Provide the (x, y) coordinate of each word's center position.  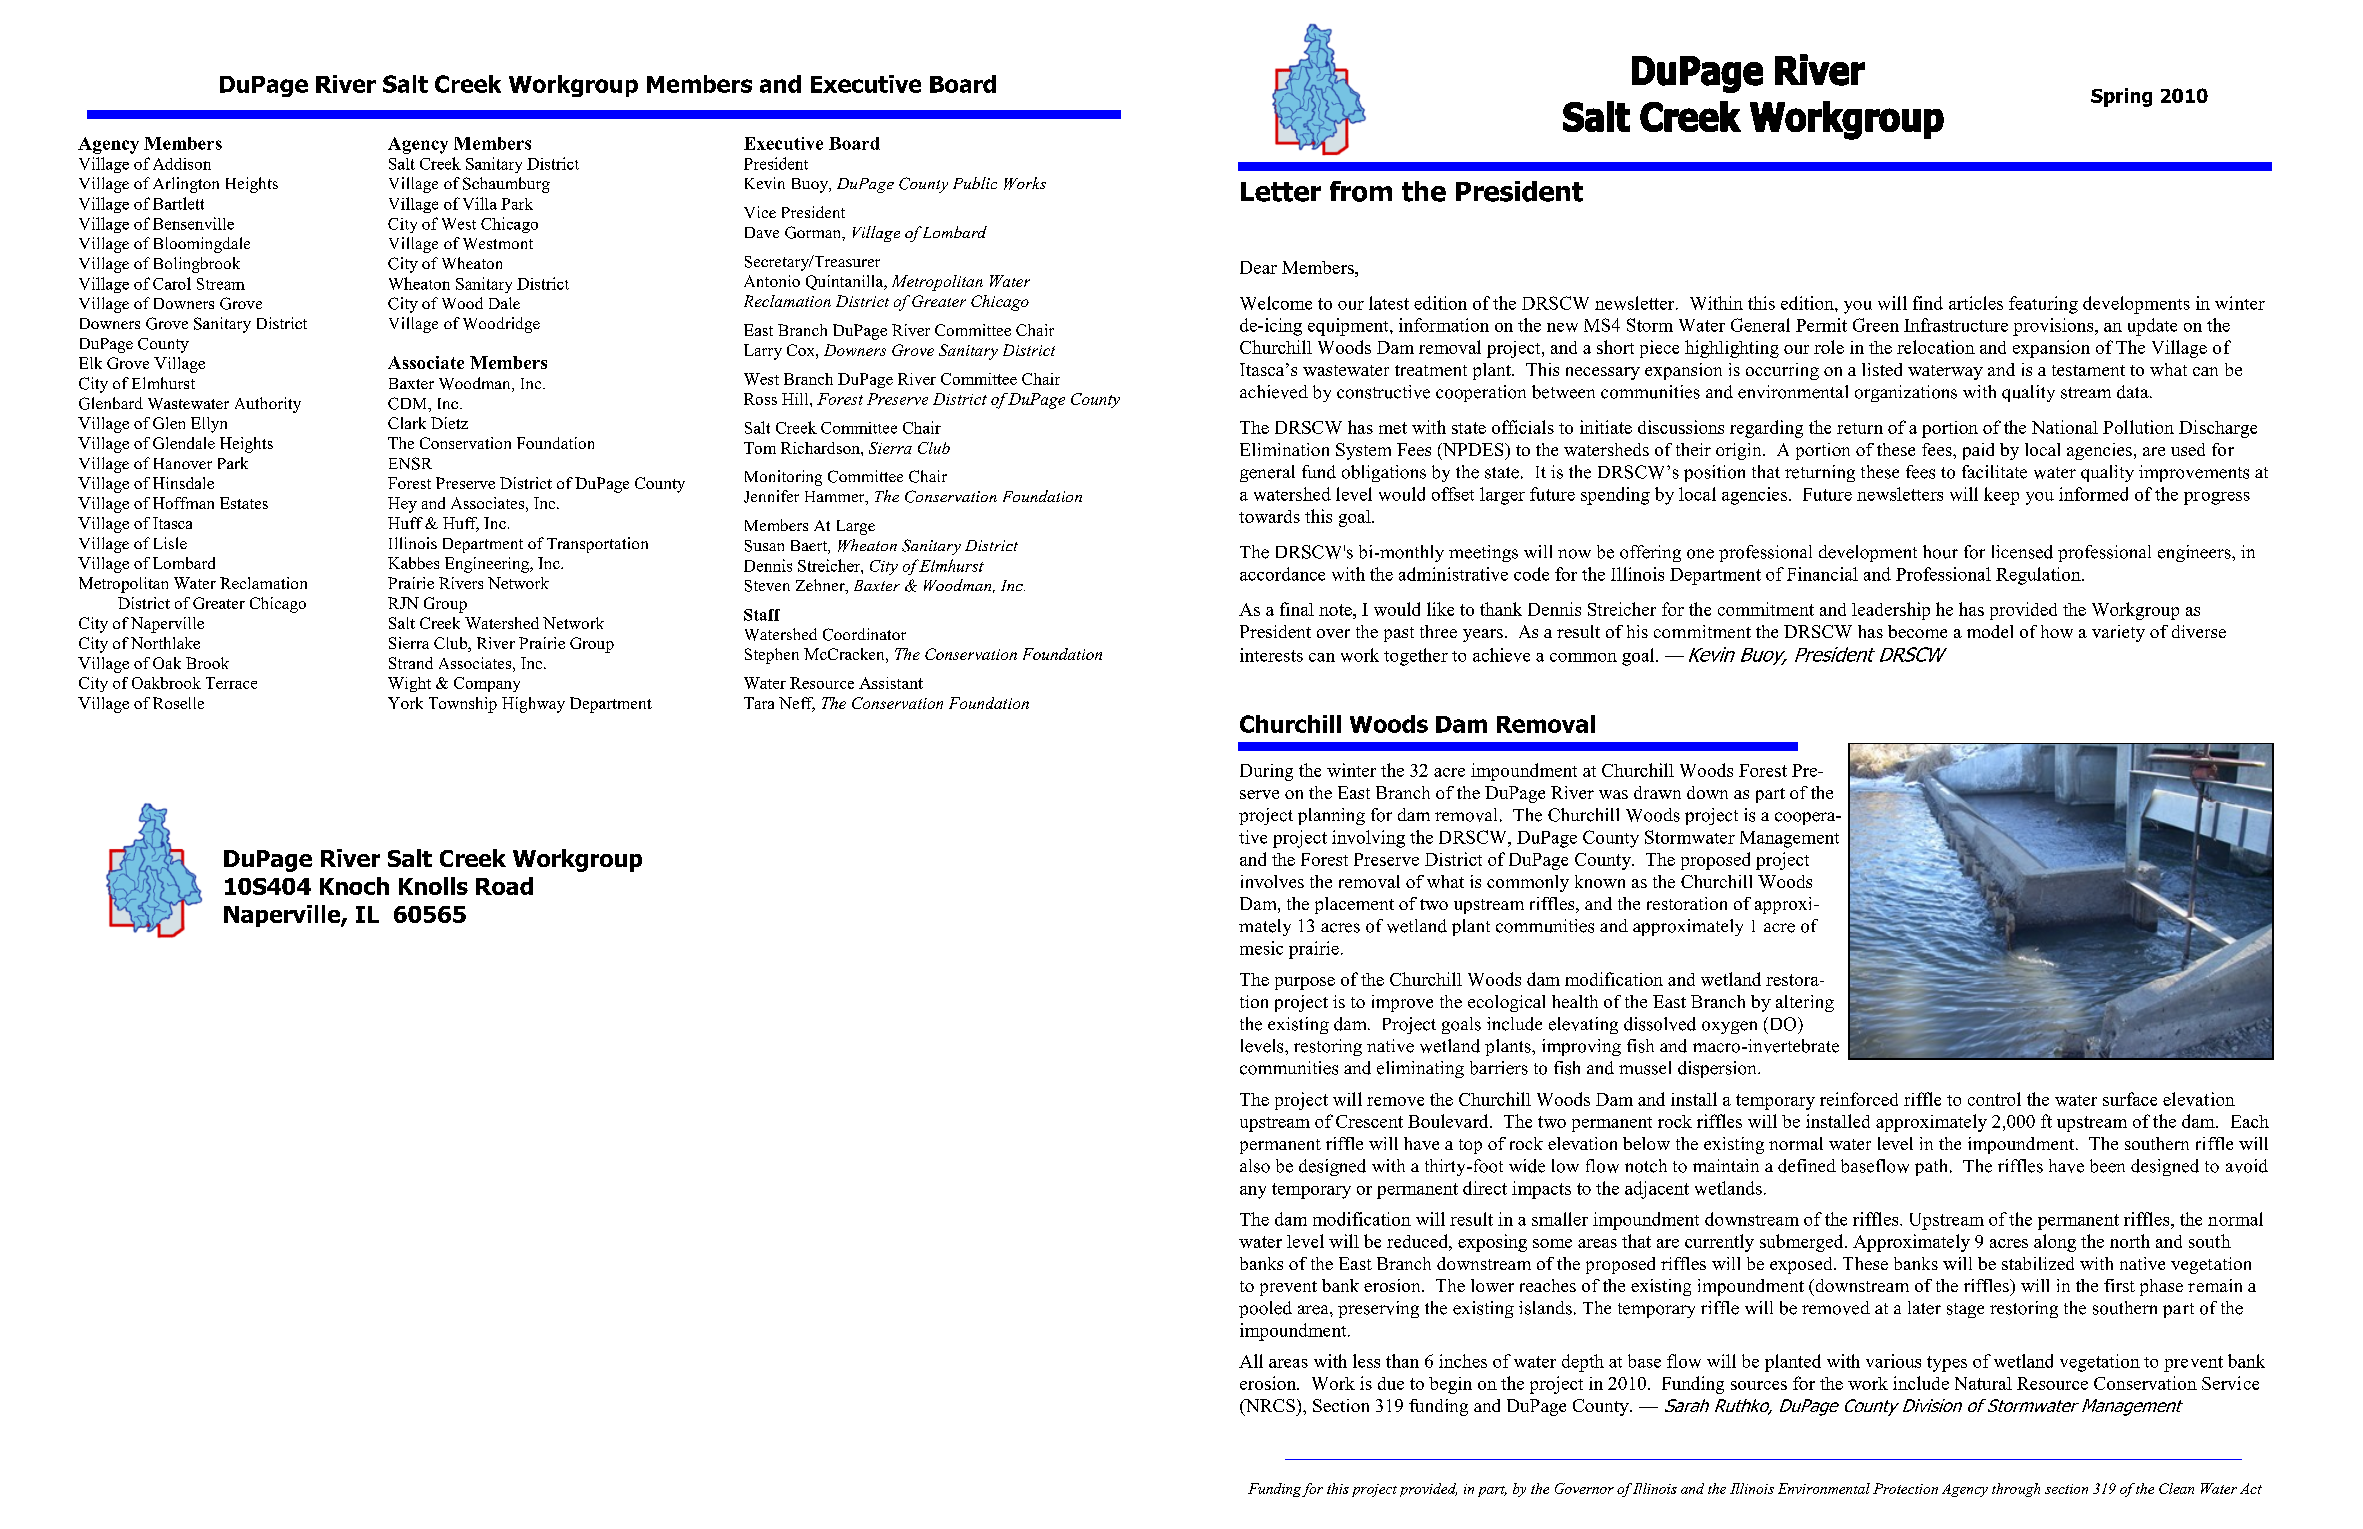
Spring (2121, 97)
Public (975, 183)
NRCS (1269, 1407)
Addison (182, 164)
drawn (1657, 792)
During (1266, 772)
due (1391, 1383)
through (2016, 1490)
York (405, 703)
